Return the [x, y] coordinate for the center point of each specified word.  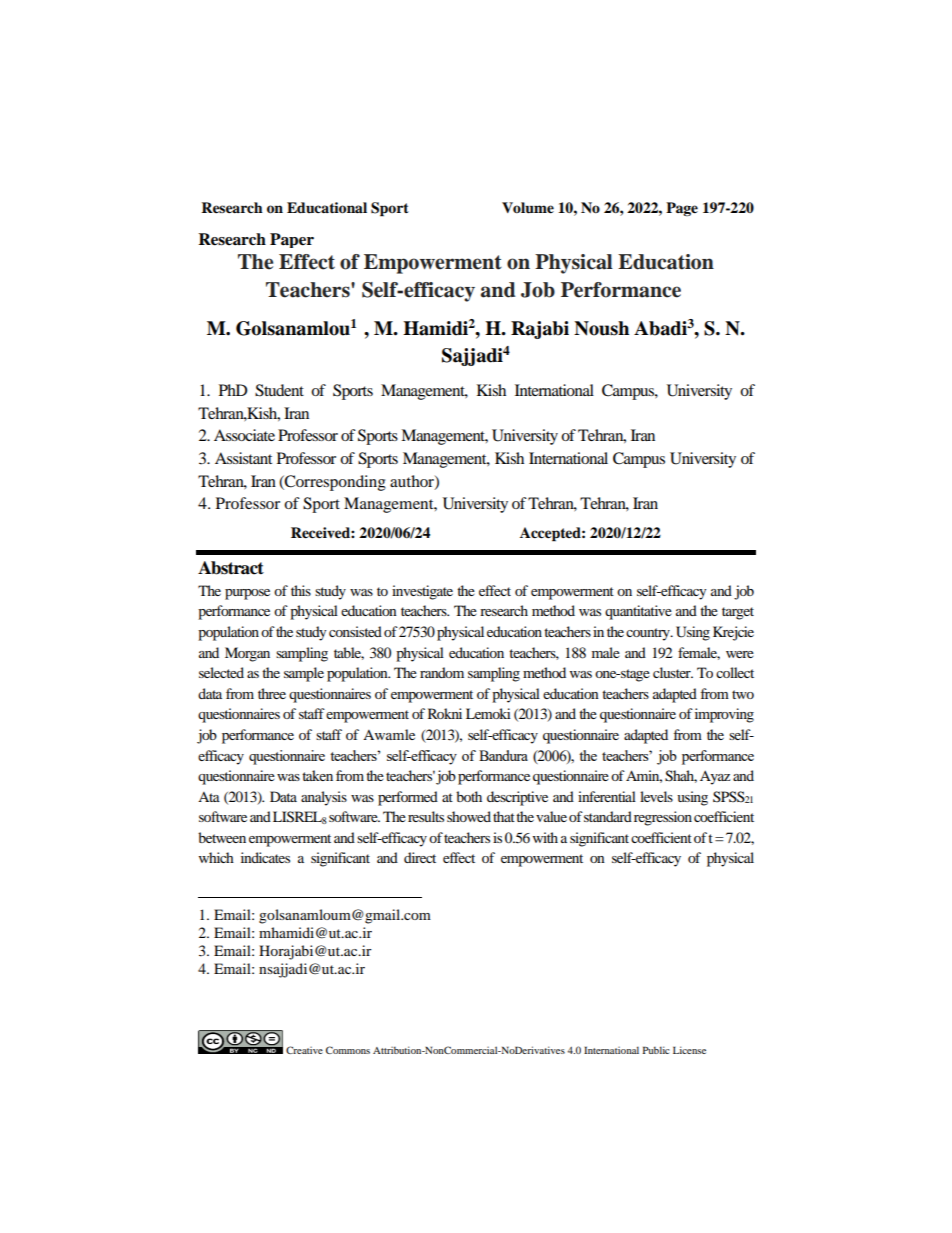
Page [682, 209]
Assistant [243, 458]
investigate [422, 592]
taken [317, 775]
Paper [292, 240]
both [469, 796]
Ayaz [715, 778]
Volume [528, 208]
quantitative [638, 612]
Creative [304, 1050]
